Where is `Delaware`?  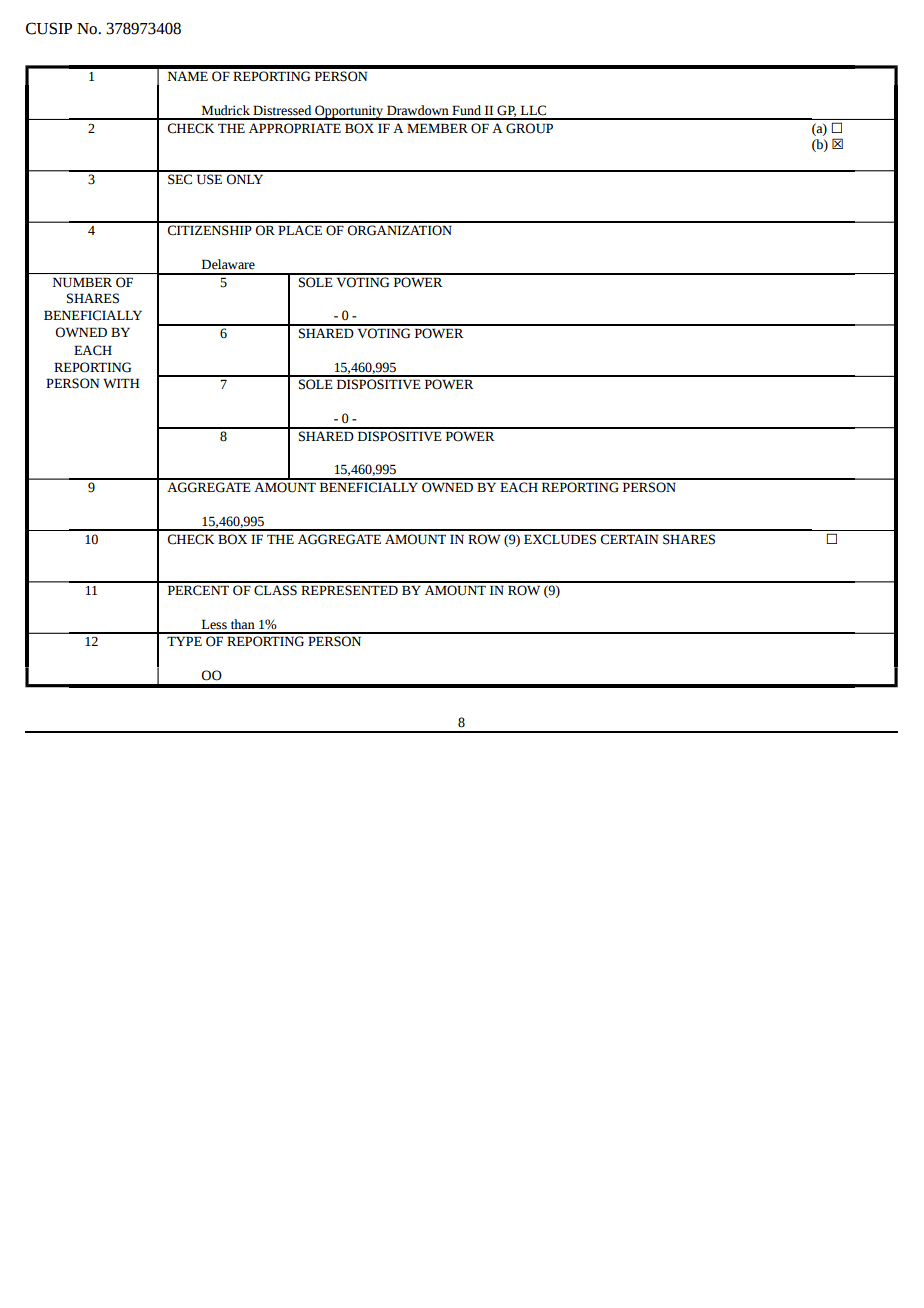
Delaware is located at coordinates (228, 264).
